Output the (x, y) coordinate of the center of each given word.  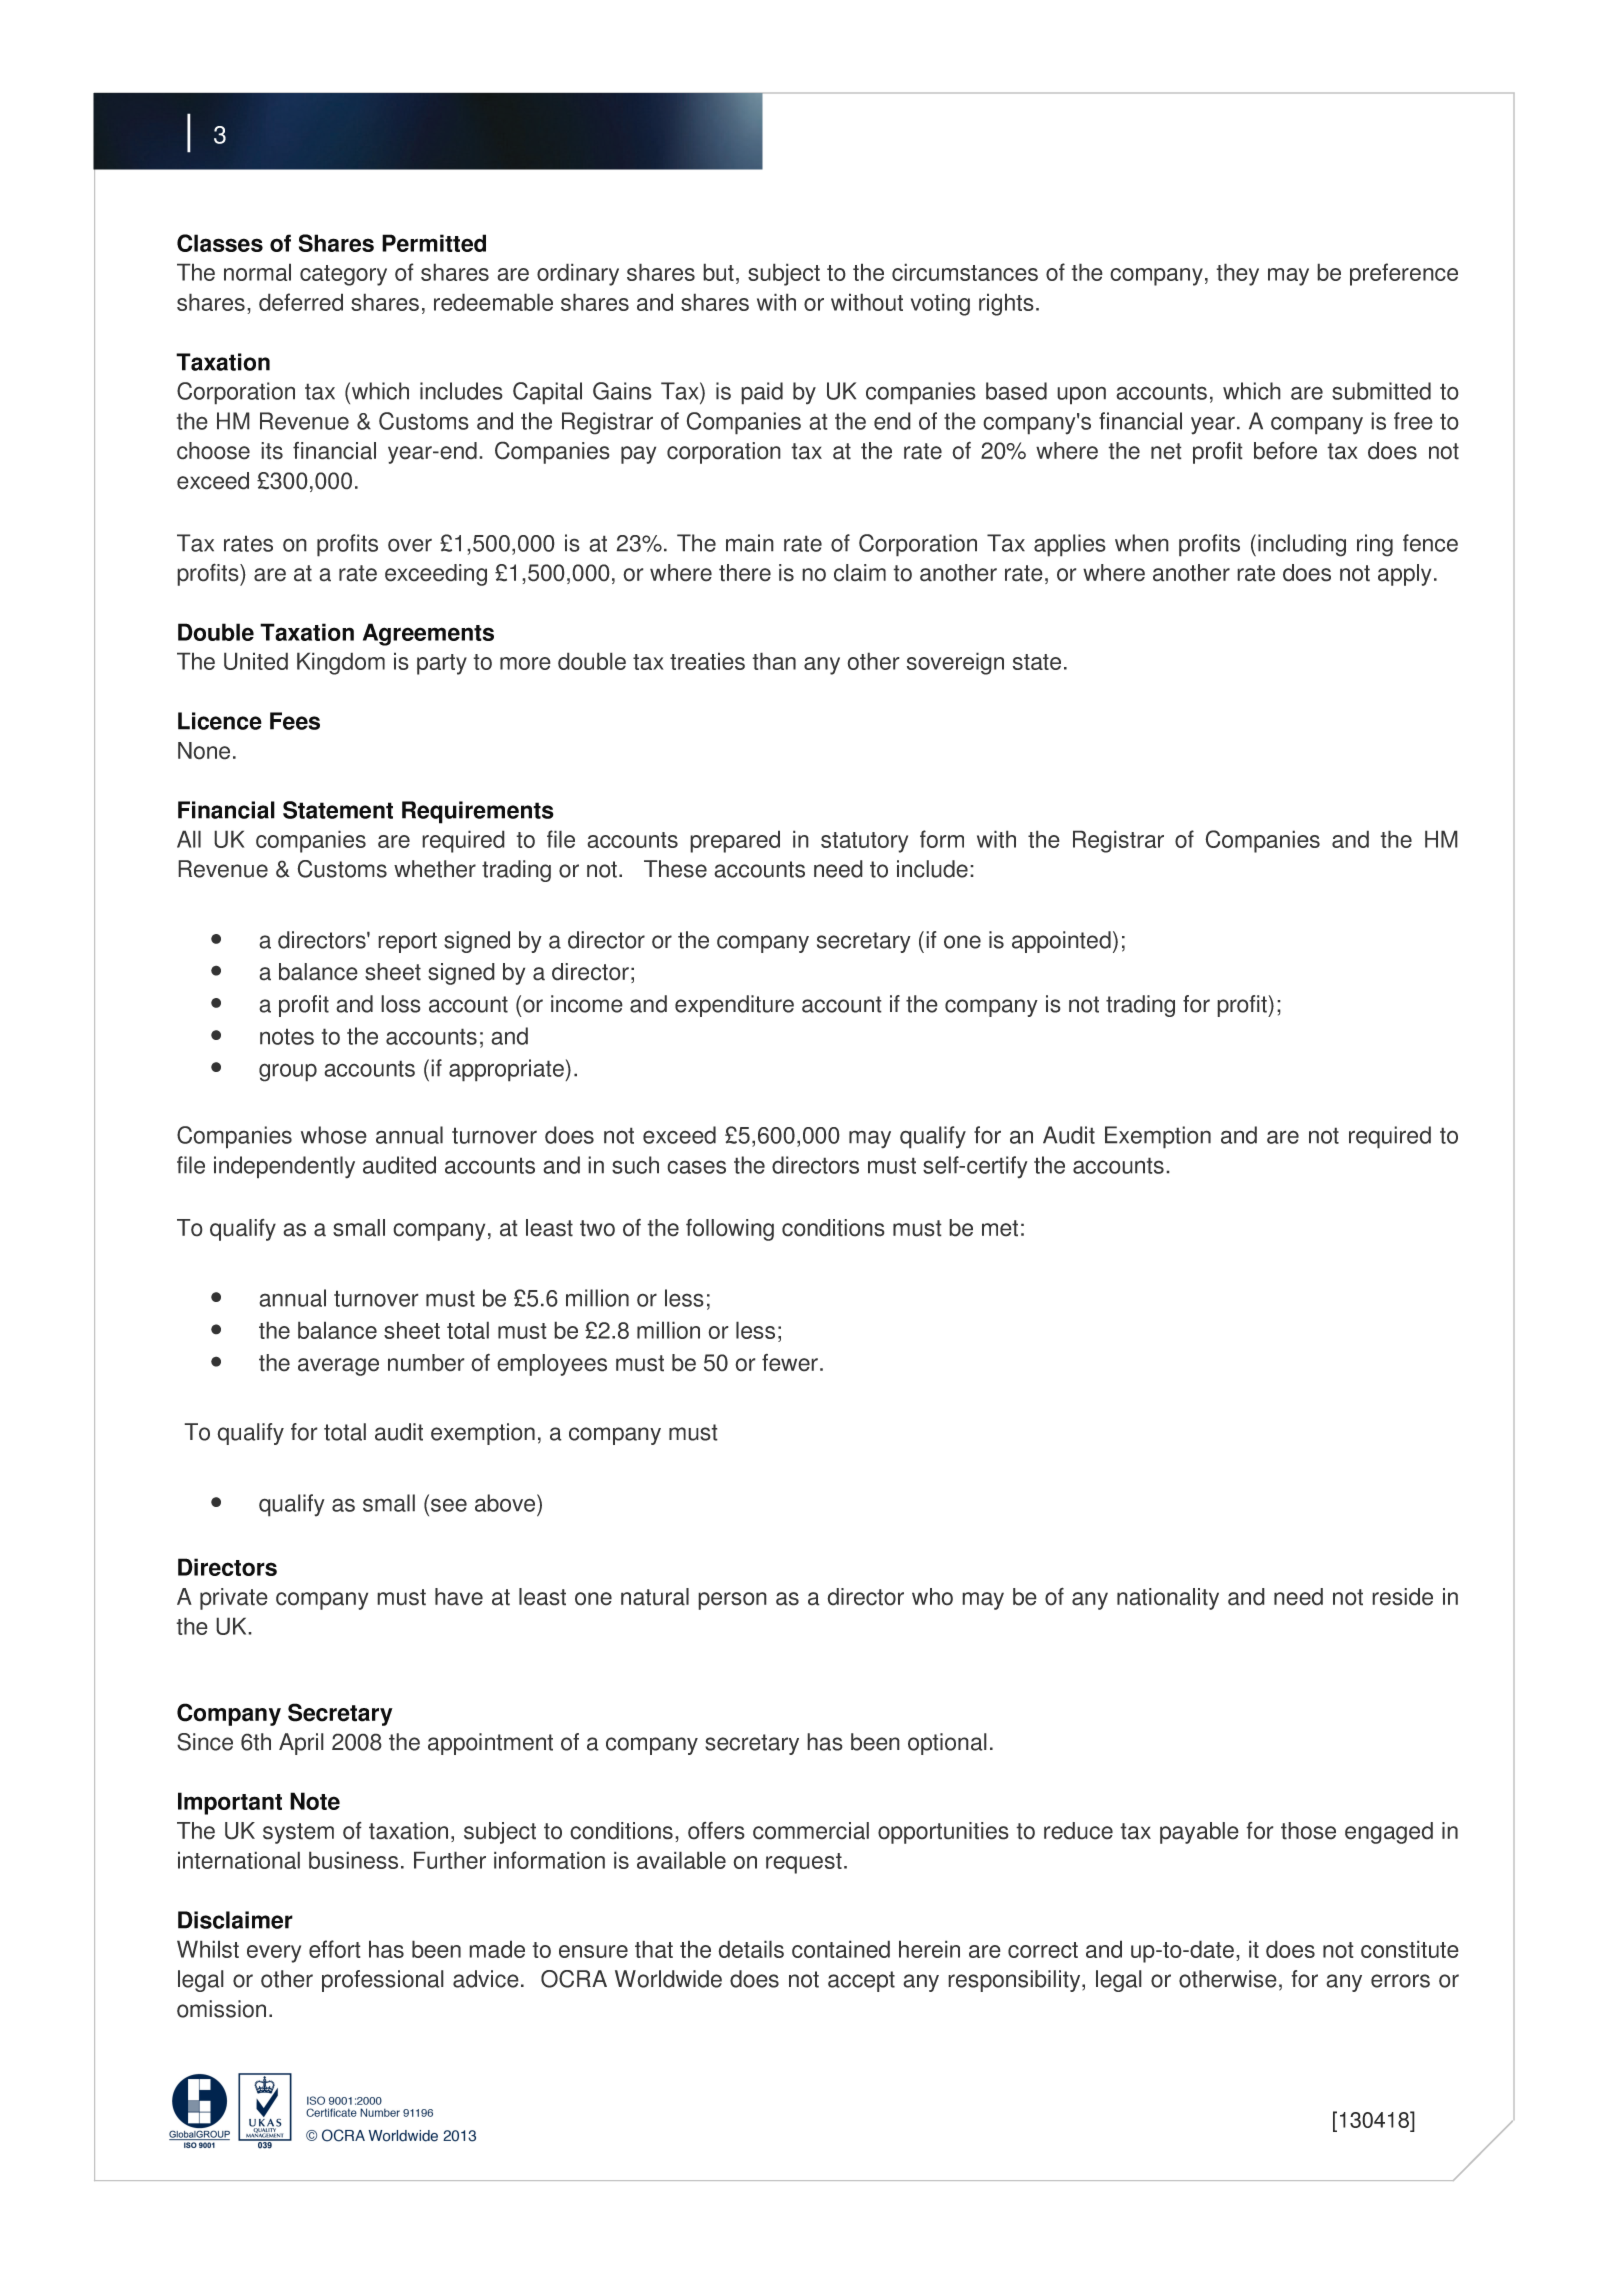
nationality (1168, 1599)
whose (334, 1135)
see (449, 1505)
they (1237, 274)
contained (841, 1949)
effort (335, 1949)
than (774, 661)
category (343, 275)
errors (1400, 1981)
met (1000, 1228)
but (718, 272)
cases (696, 1167)
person (732, 1601)
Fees (295, 721)
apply (1404, 575)
